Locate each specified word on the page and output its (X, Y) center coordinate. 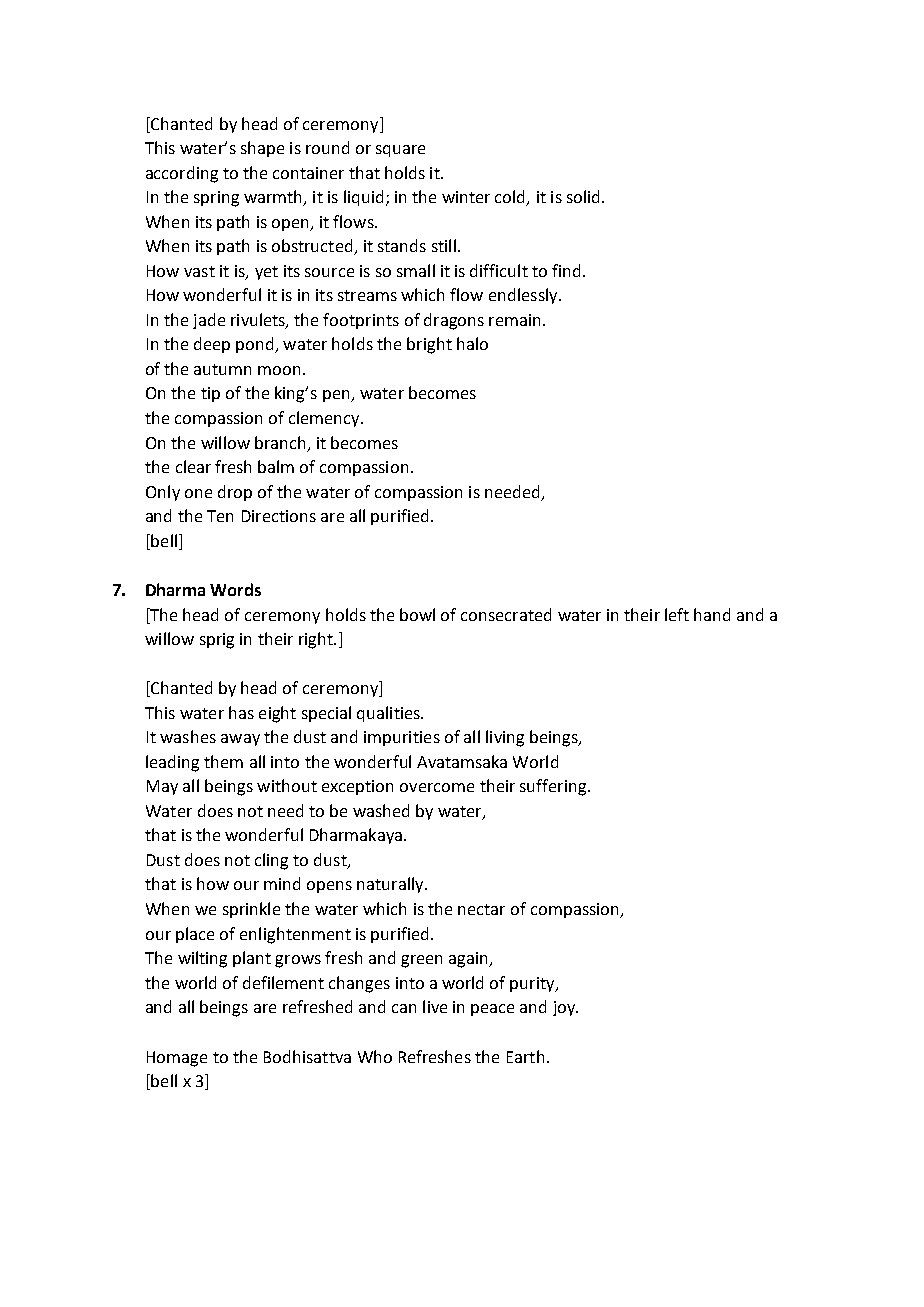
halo (472, 343)
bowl (417, 614)
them (223, 761)
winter (466, 197)
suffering (554, 787)
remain (514, 320)
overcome (437, 787)
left (677, 614)
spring (216, 199)
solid (583, 196)
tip (210, 394)
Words (235, 589)
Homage (177, 1059)
